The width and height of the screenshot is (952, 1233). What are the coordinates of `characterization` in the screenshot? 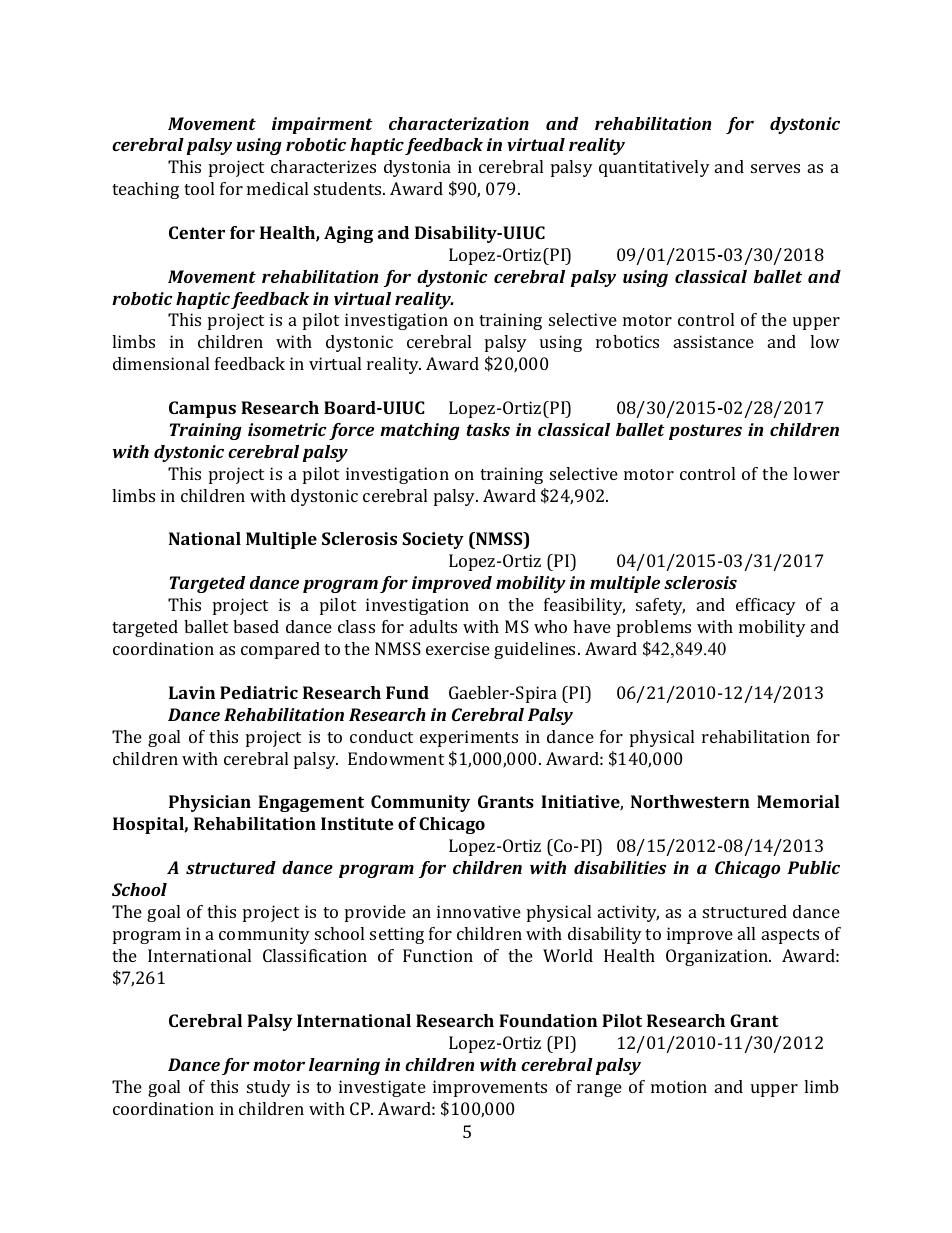 It's located at (459, 123).
